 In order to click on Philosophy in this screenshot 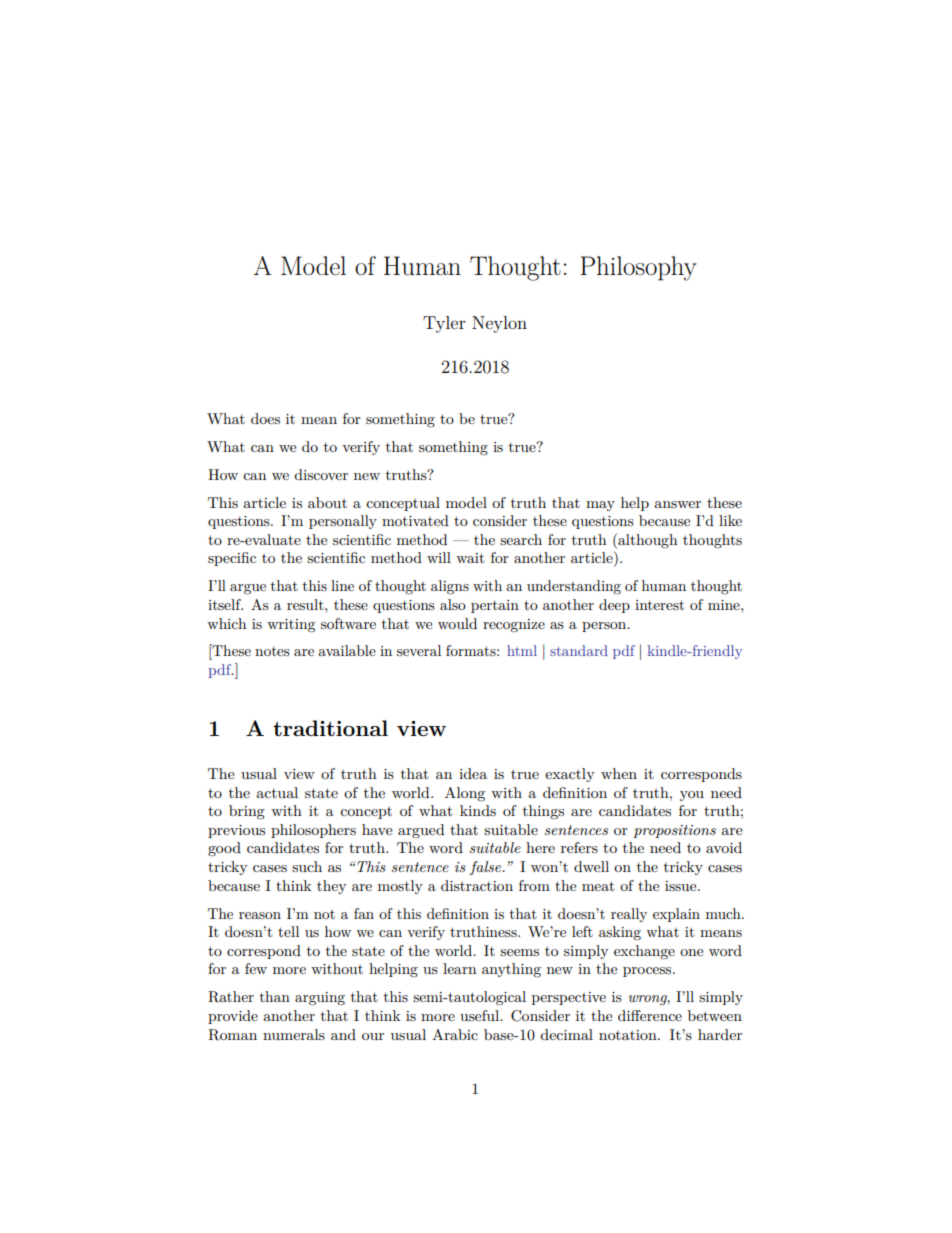, I will do `click(638, 268)`.
